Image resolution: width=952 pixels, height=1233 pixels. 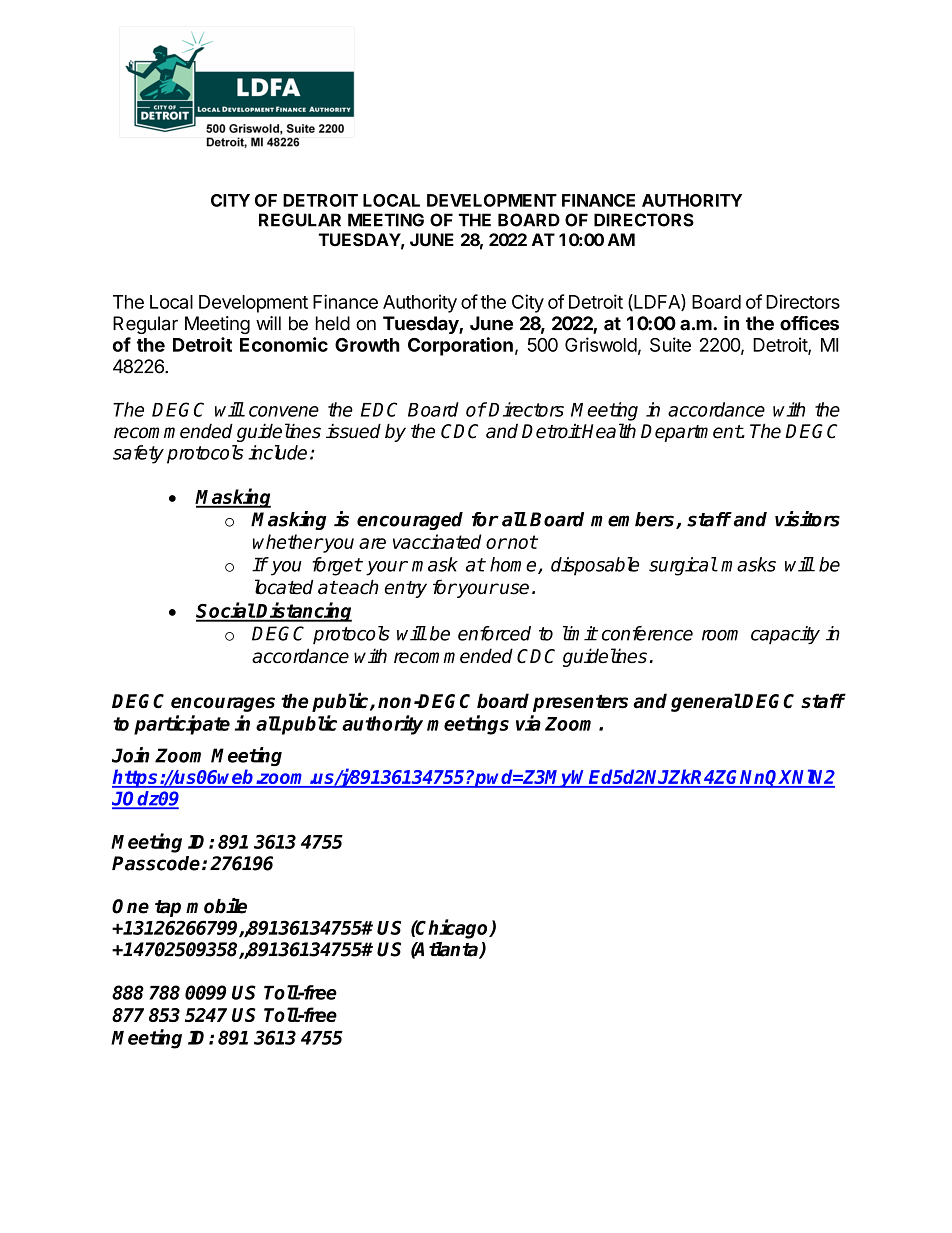 I want to click on encouraged, so click(x=410, y=521).
